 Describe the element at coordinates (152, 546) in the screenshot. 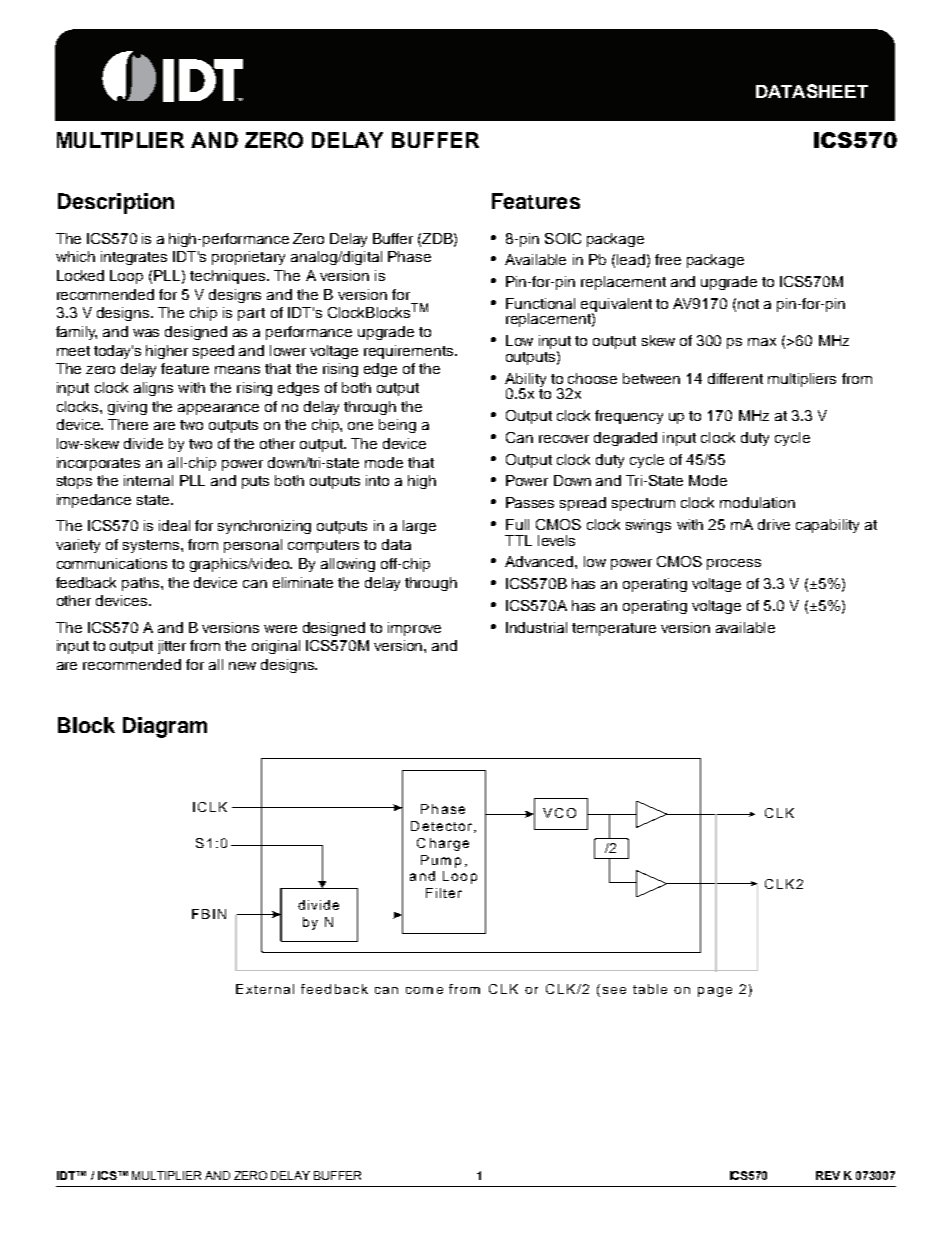

I see `systems` at that location.
